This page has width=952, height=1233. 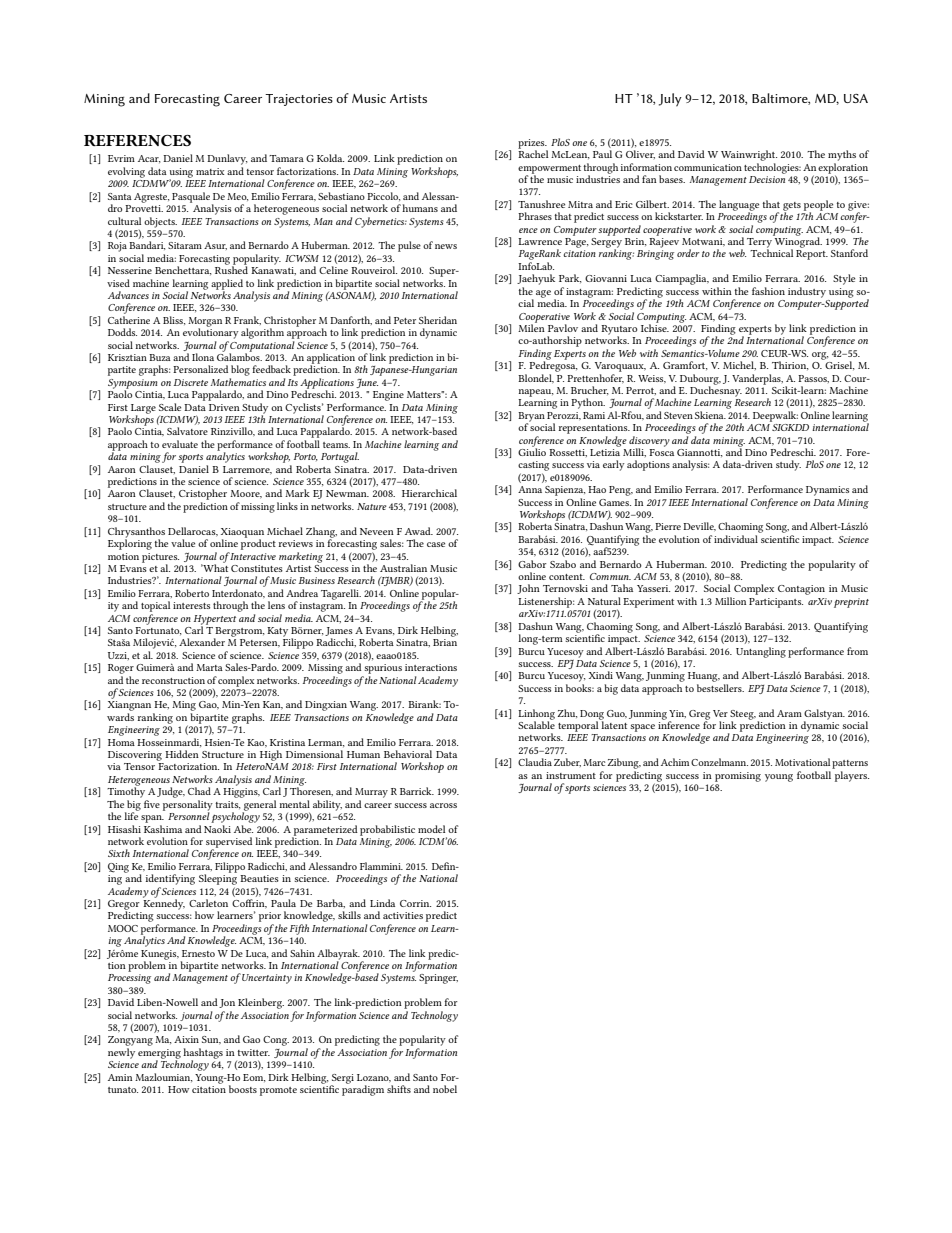 What do you see at coordinates (438, 979) in the page?
I see `Springer` at bounding box center [438, 979].
